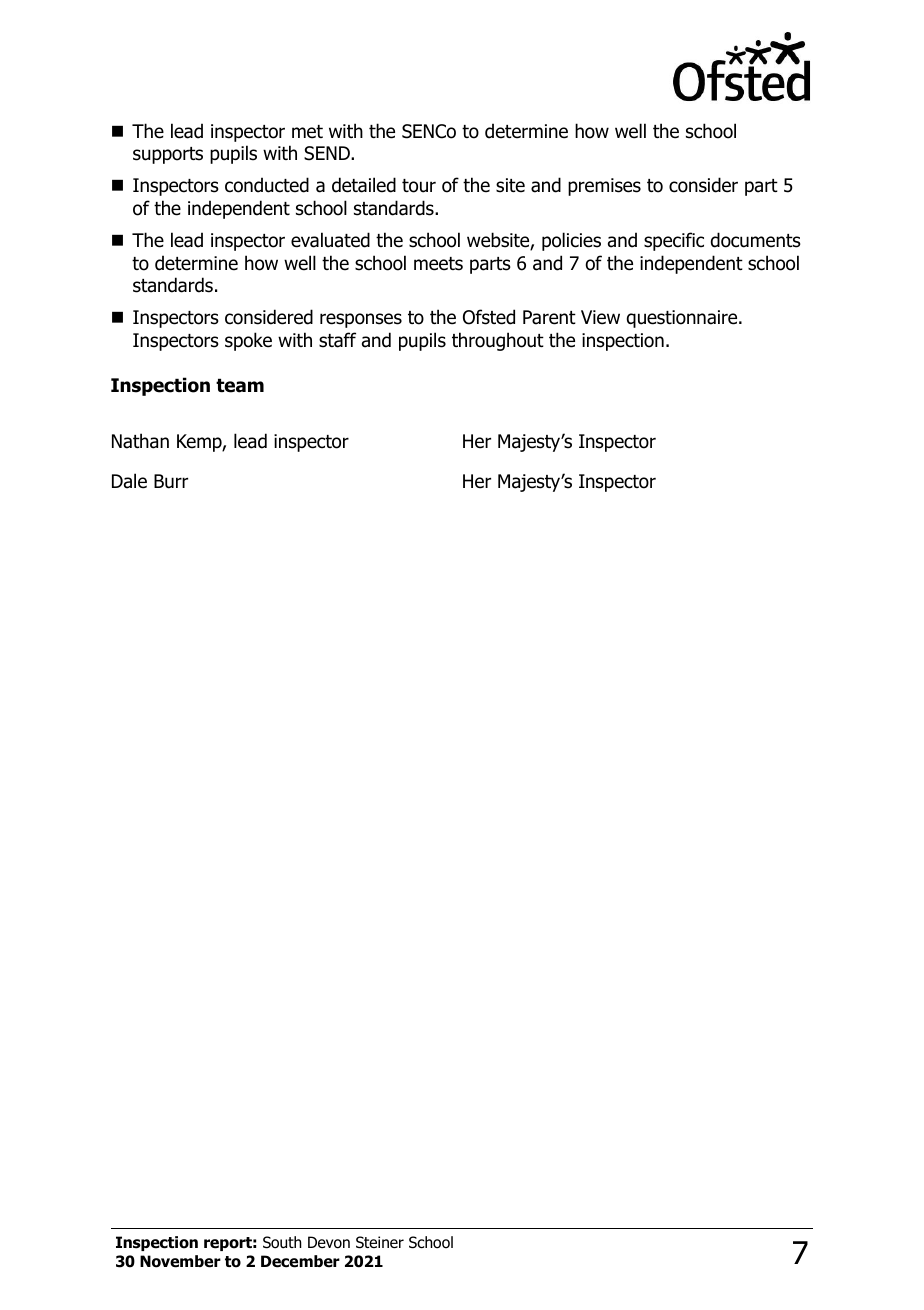 The image size is (924, 1310). Describe the element at coordinates (683, 319) in the screenshot. I see `questionnaire` at that location.
